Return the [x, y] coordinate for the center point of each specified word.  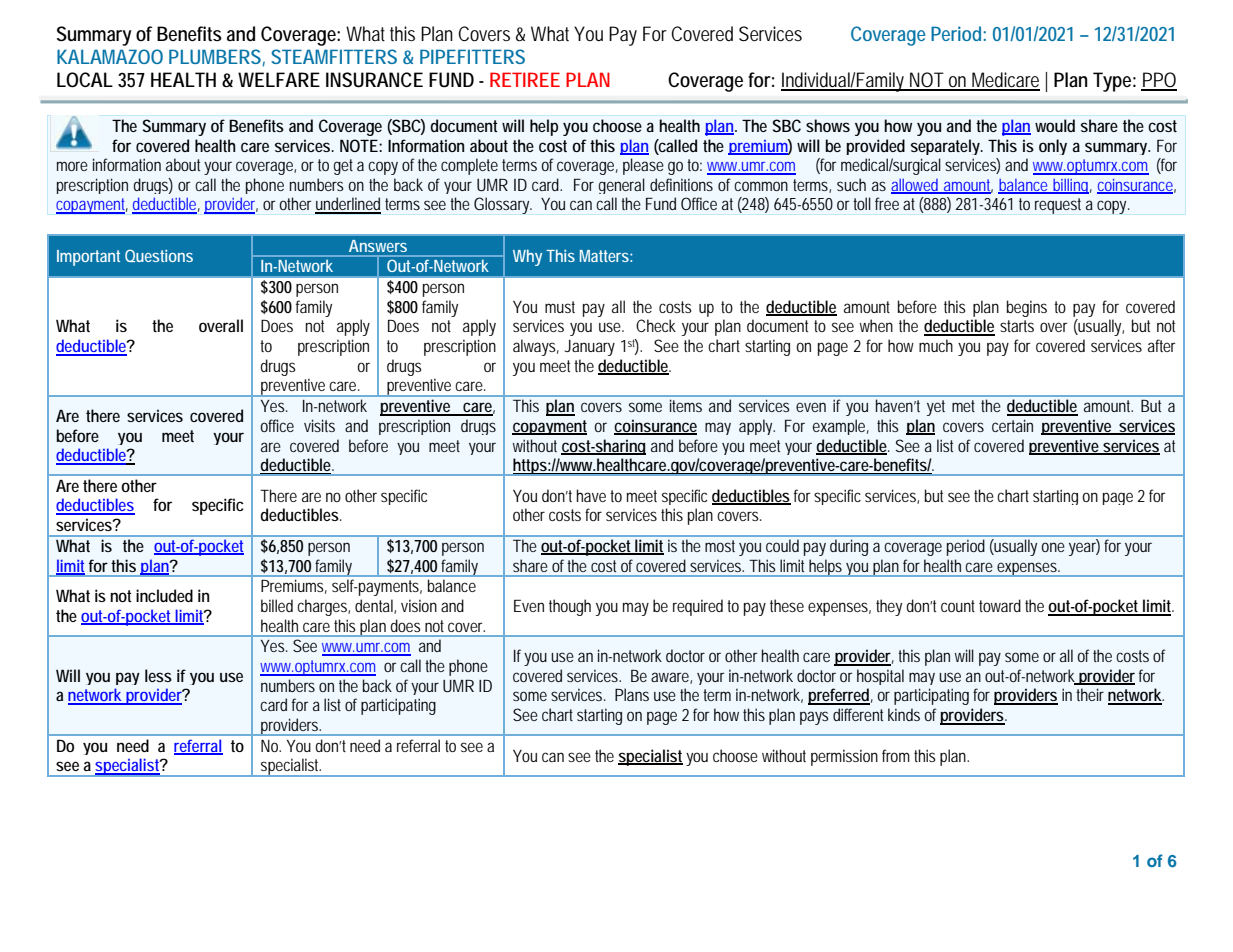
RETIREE [525, 79]
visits [319, 425]
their [1090, 694]
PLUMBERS [216, 57]
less [158, 675]
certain [1012, 425]
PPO [1159, 81]
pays [814, 718]
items [686, 406]
